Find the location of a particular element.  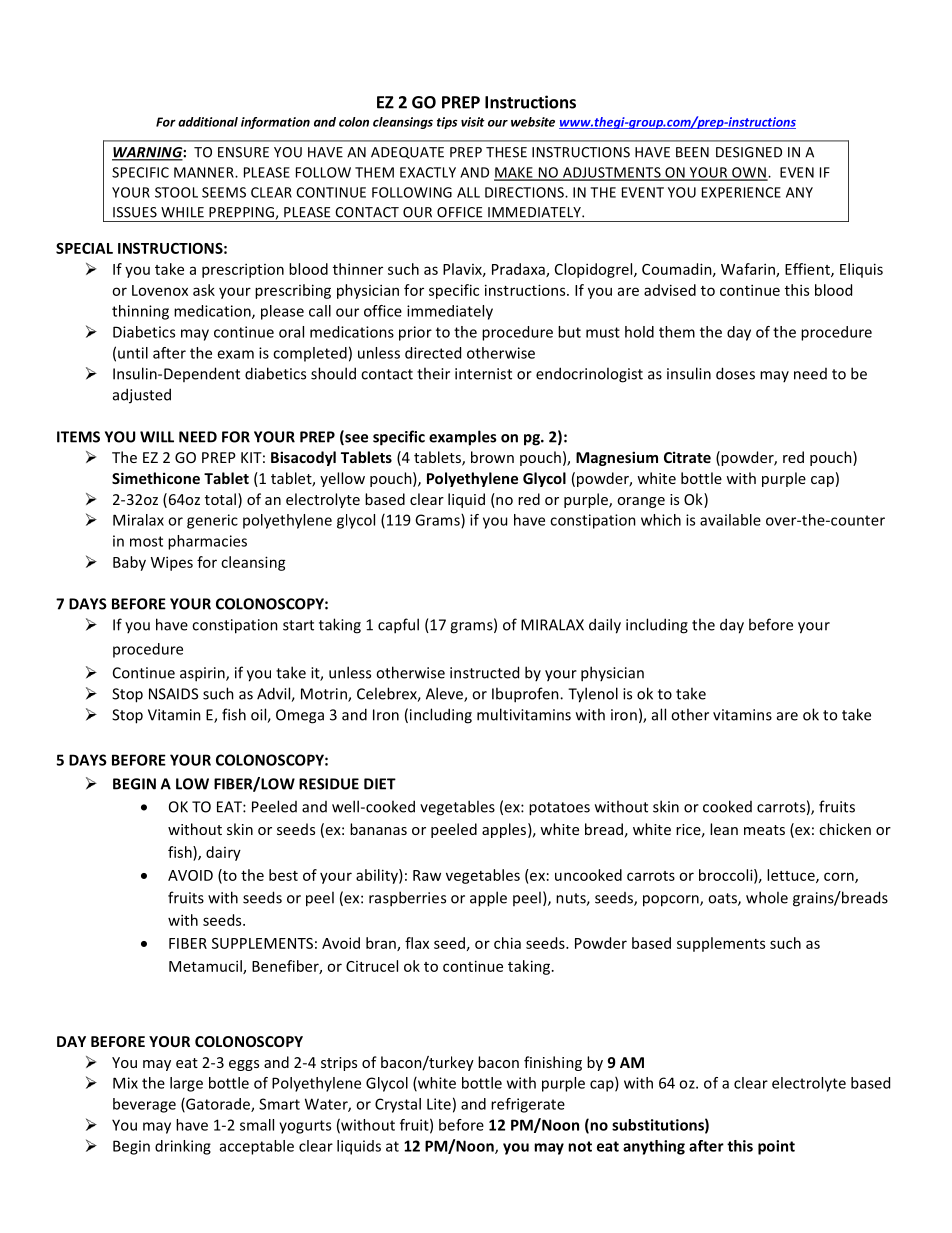

whole is located at coordinates (767, 897).
